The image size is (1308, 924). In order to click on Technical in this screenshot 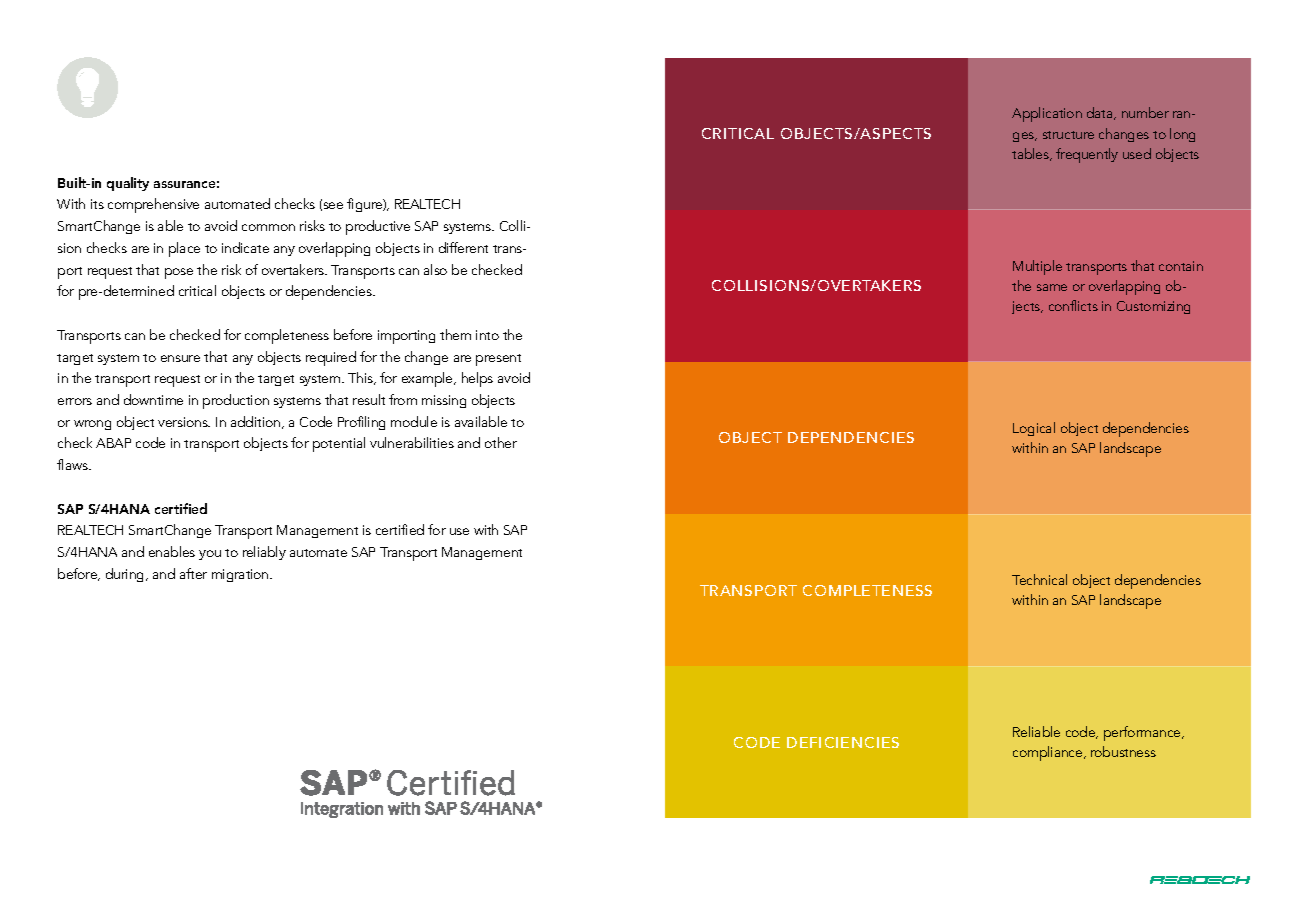, I will do `click(1039, 579)`.
